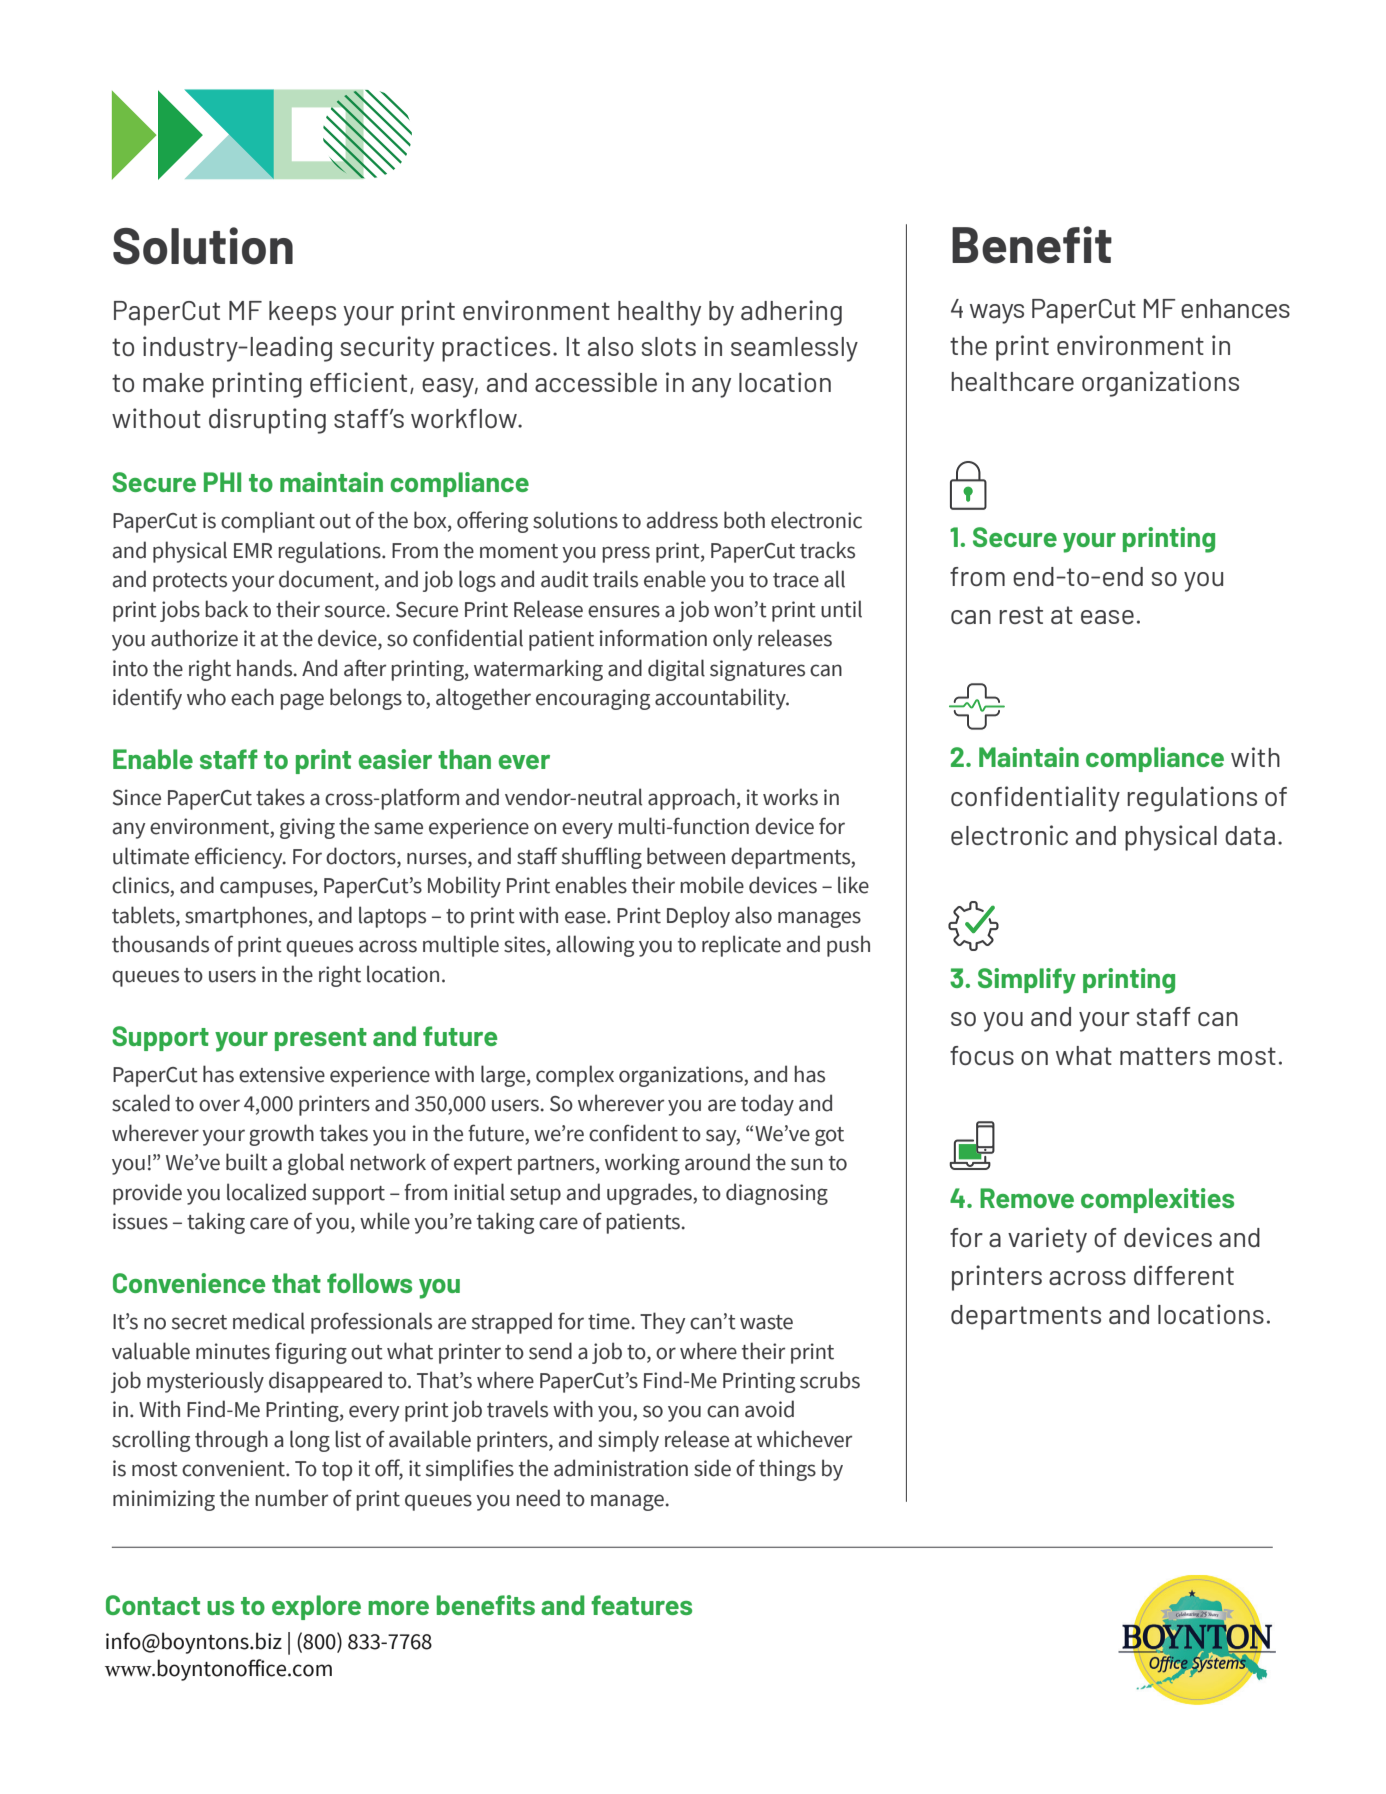  What do you see at coordinates (741, 946) in the screenshot?
I see `replicate` at bounding box center [741, 946].
